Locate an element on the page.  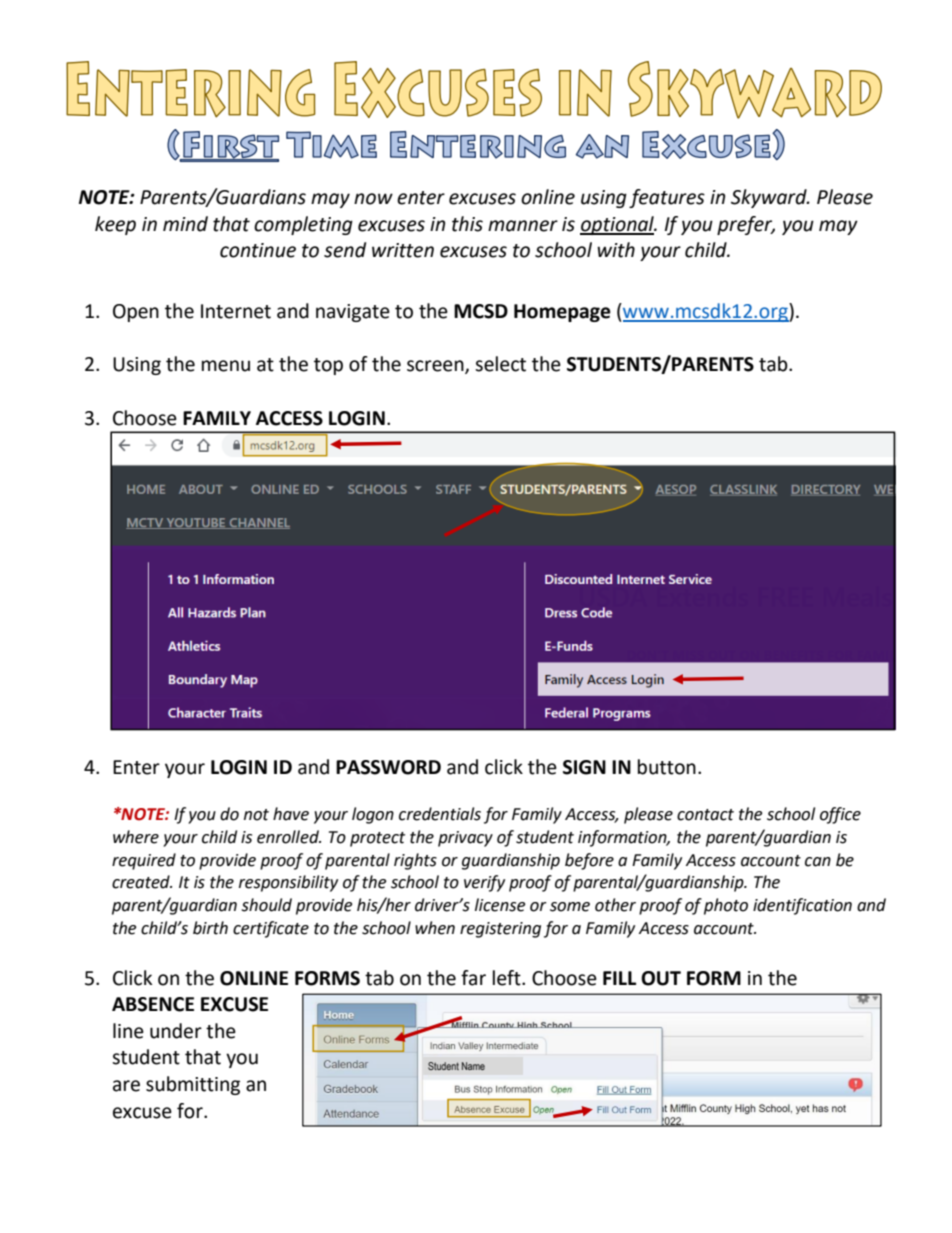
contact is located at coordinates (705, 815).
